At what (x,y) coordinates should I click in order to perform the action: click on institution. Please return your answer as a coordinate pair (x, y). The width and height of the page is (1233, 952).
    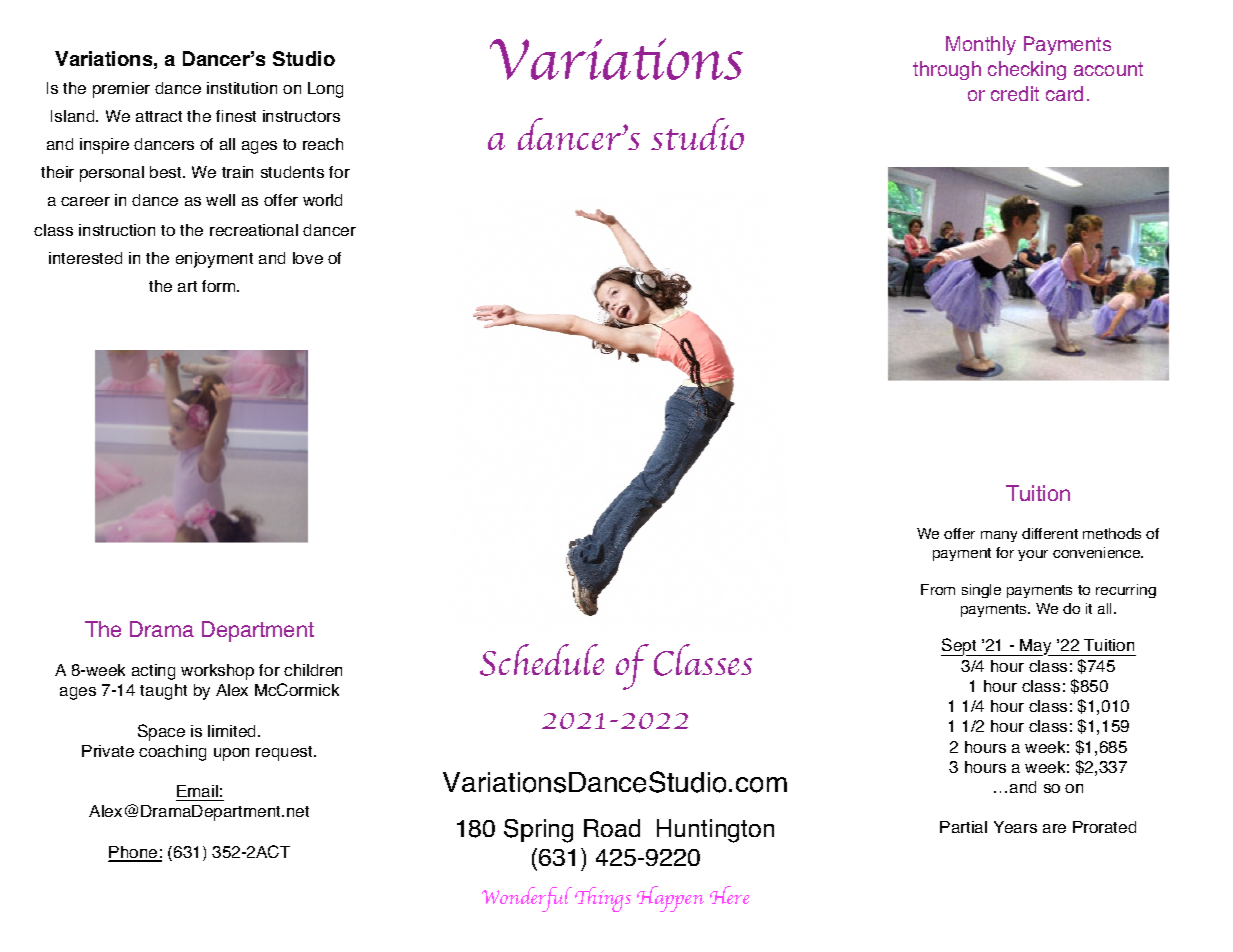
    Looking at the image, I should click on (242, 88).
